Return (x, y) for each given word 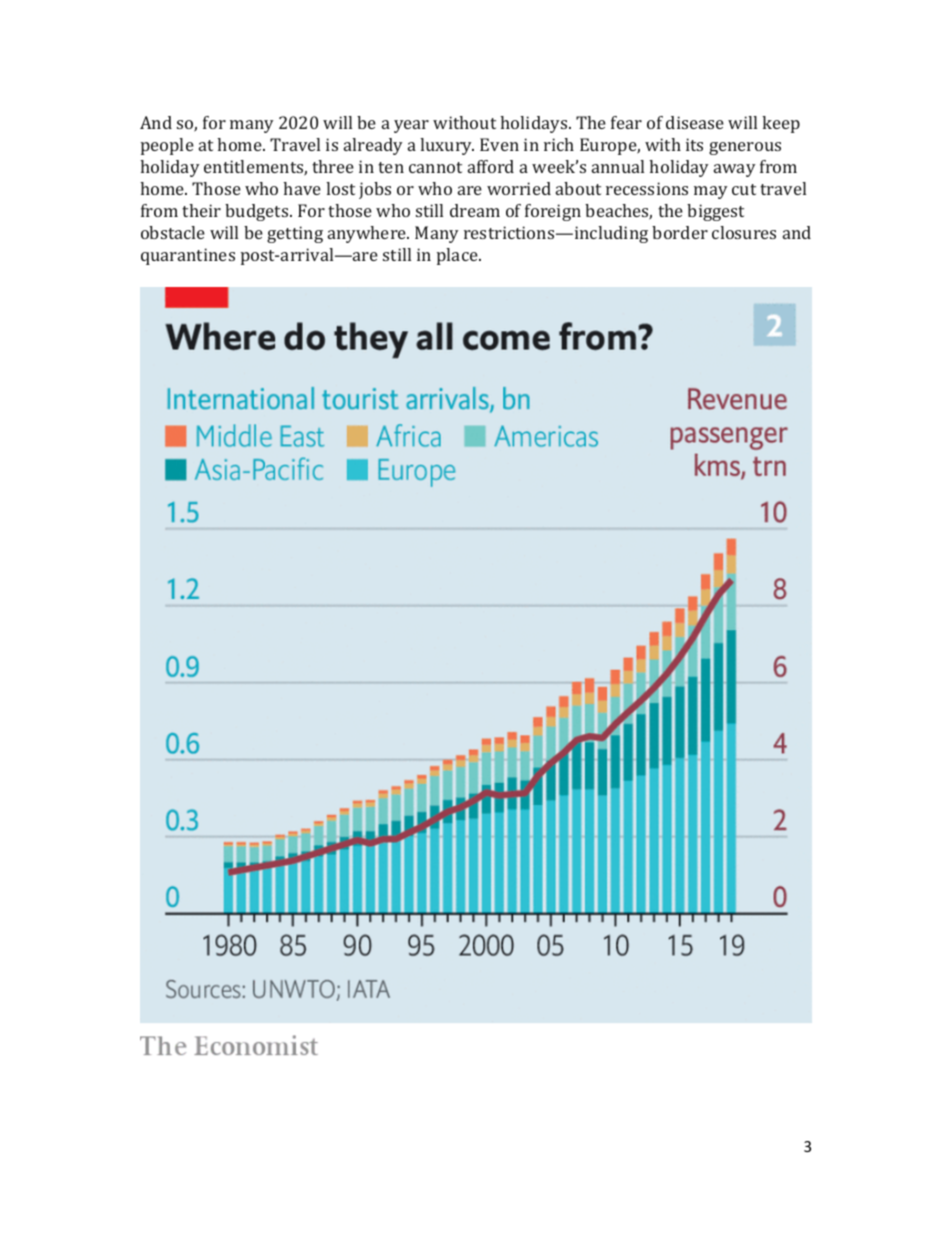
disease (695, 122)
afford (491, 166)
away (735, 170)
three (333, 166)
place (458, 256)
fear (626, 122)
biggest (715, 212)
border (680, 232)
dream (475, 210)
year (411, 126)
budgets (258, 212)
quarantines (188, 256)
